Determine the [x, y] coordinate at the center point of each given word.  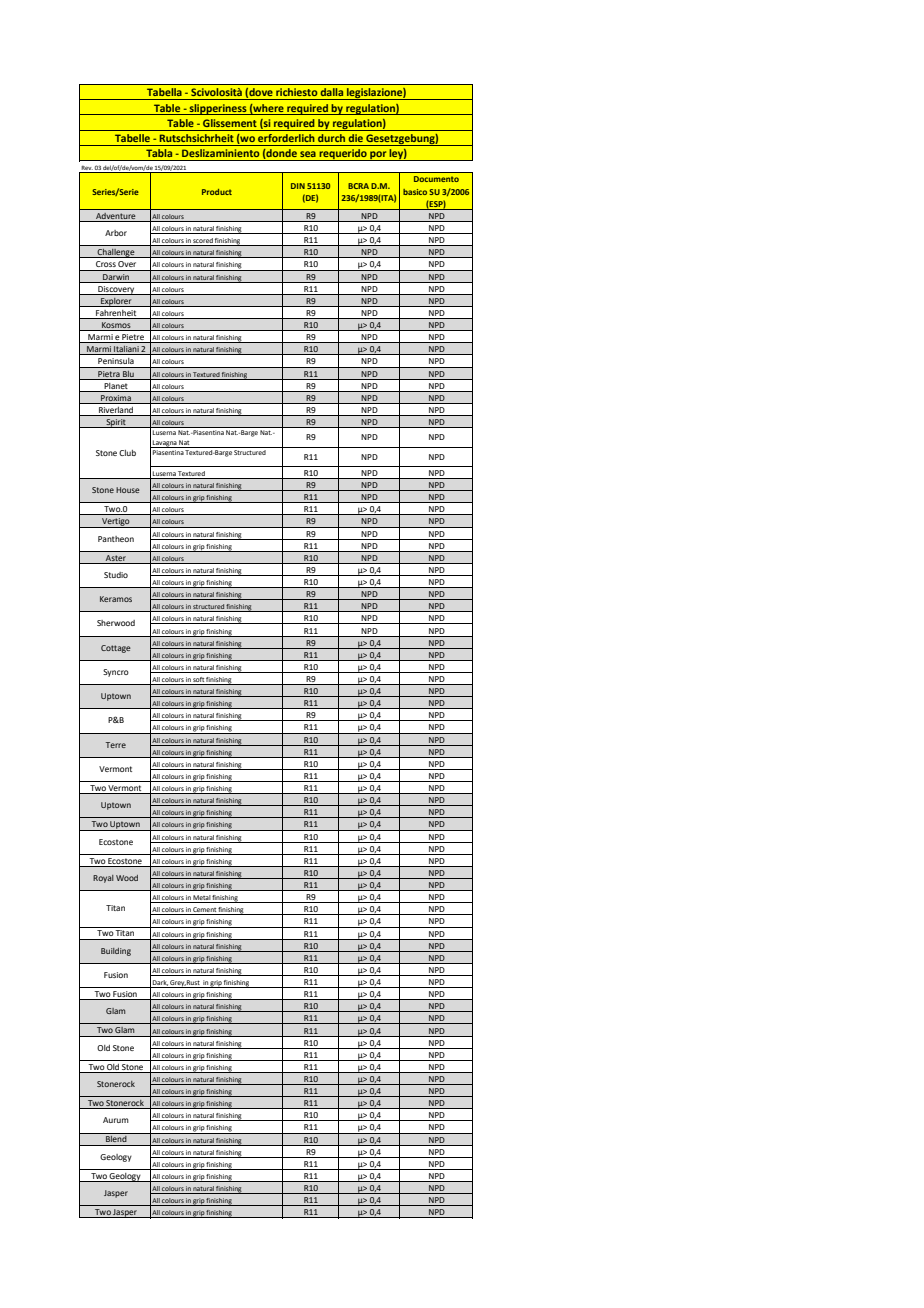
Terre [116, 745]
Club [127, 453]
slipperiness [218, 109]
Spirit [116, 423]
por [378, 156]
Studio [116, 575]
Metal [202, 899]
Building [116, 952]
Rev [87, 169]
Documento [436, 179]
